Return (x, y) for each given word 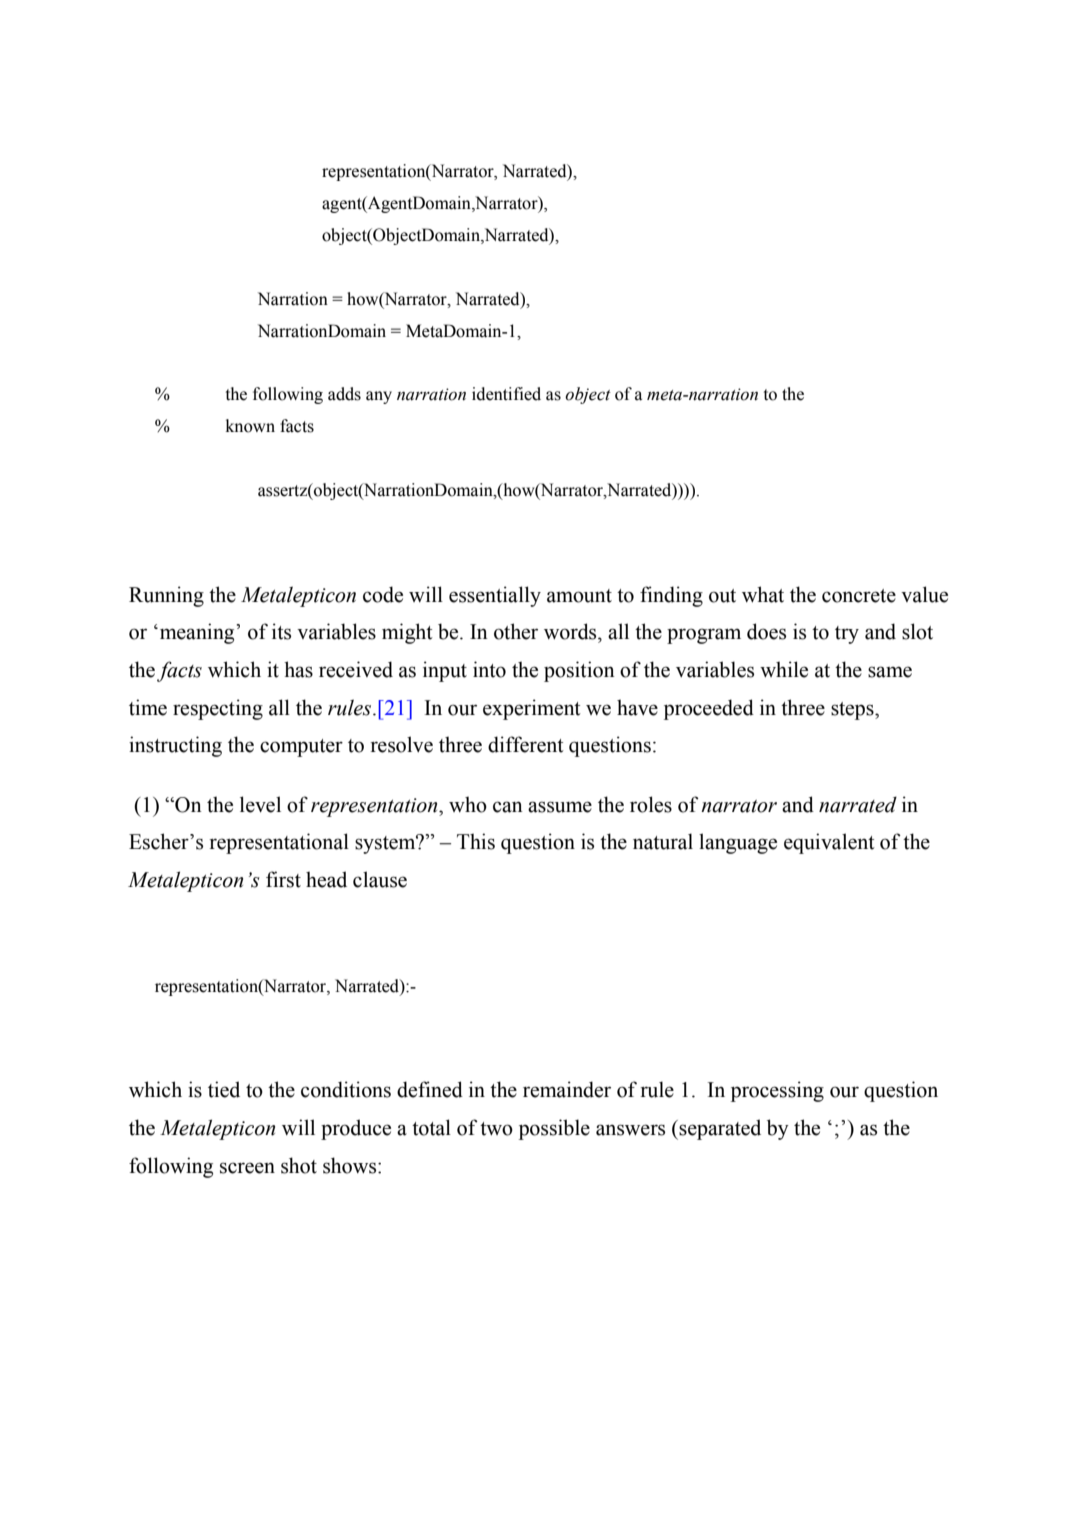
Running (166, 596)
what (763, 594)
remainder (567, 1089)
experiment (532, 709)
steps (853, 711)
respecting (218, 709)
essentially (495, 596)
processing (777, 1091)
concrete (859, 596)
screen (247, 1168)
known (250, 426)
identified (506, 394)
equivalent (829, 843)
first (283, 879)
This (476, 841)
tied (224, 1089)
